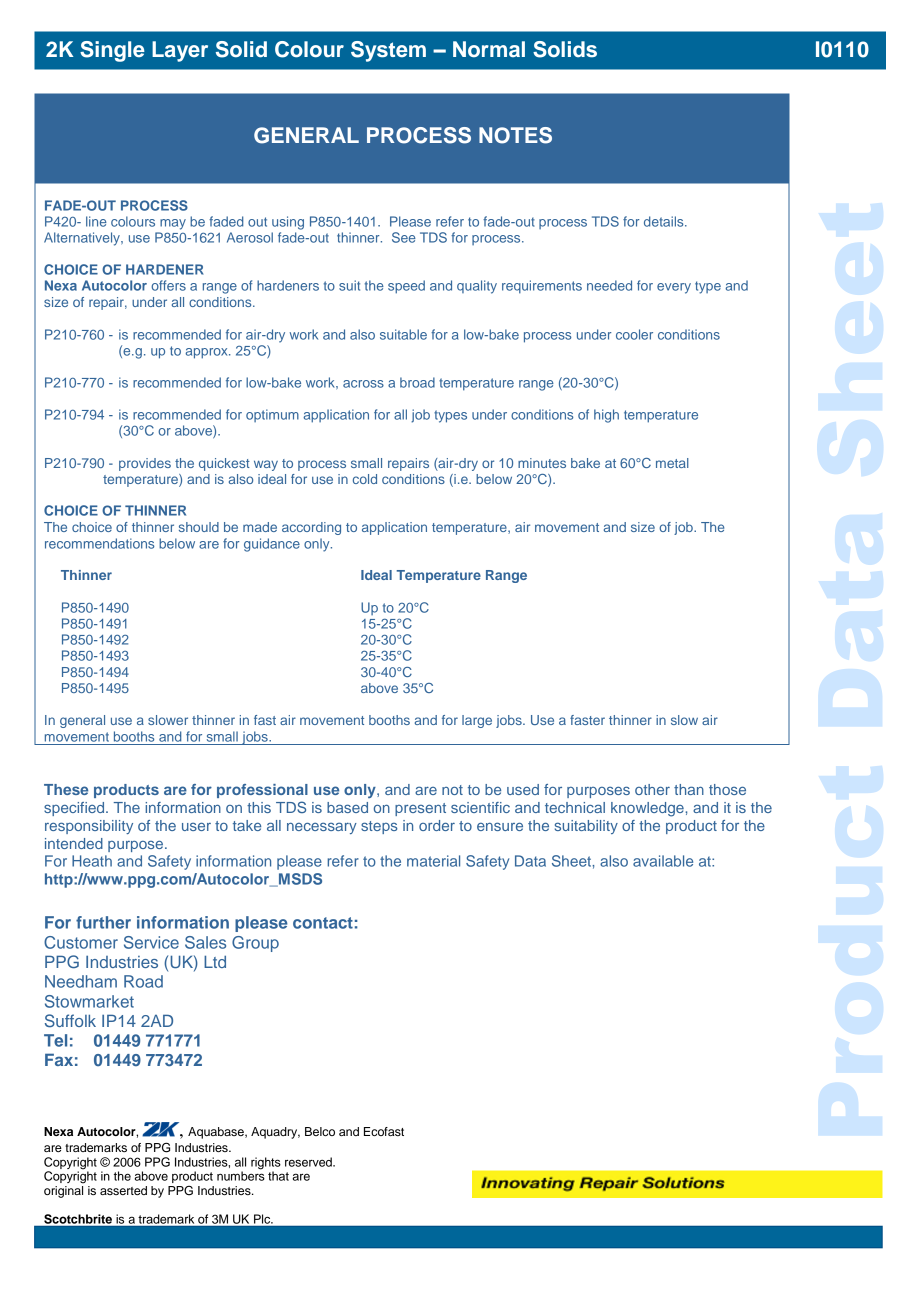 Image resolution: width=924 pixels, height=1308 pixels. What do you see at coordinates (365, 479) in the page?
I see `cold` at bounding box center [365, 479].
